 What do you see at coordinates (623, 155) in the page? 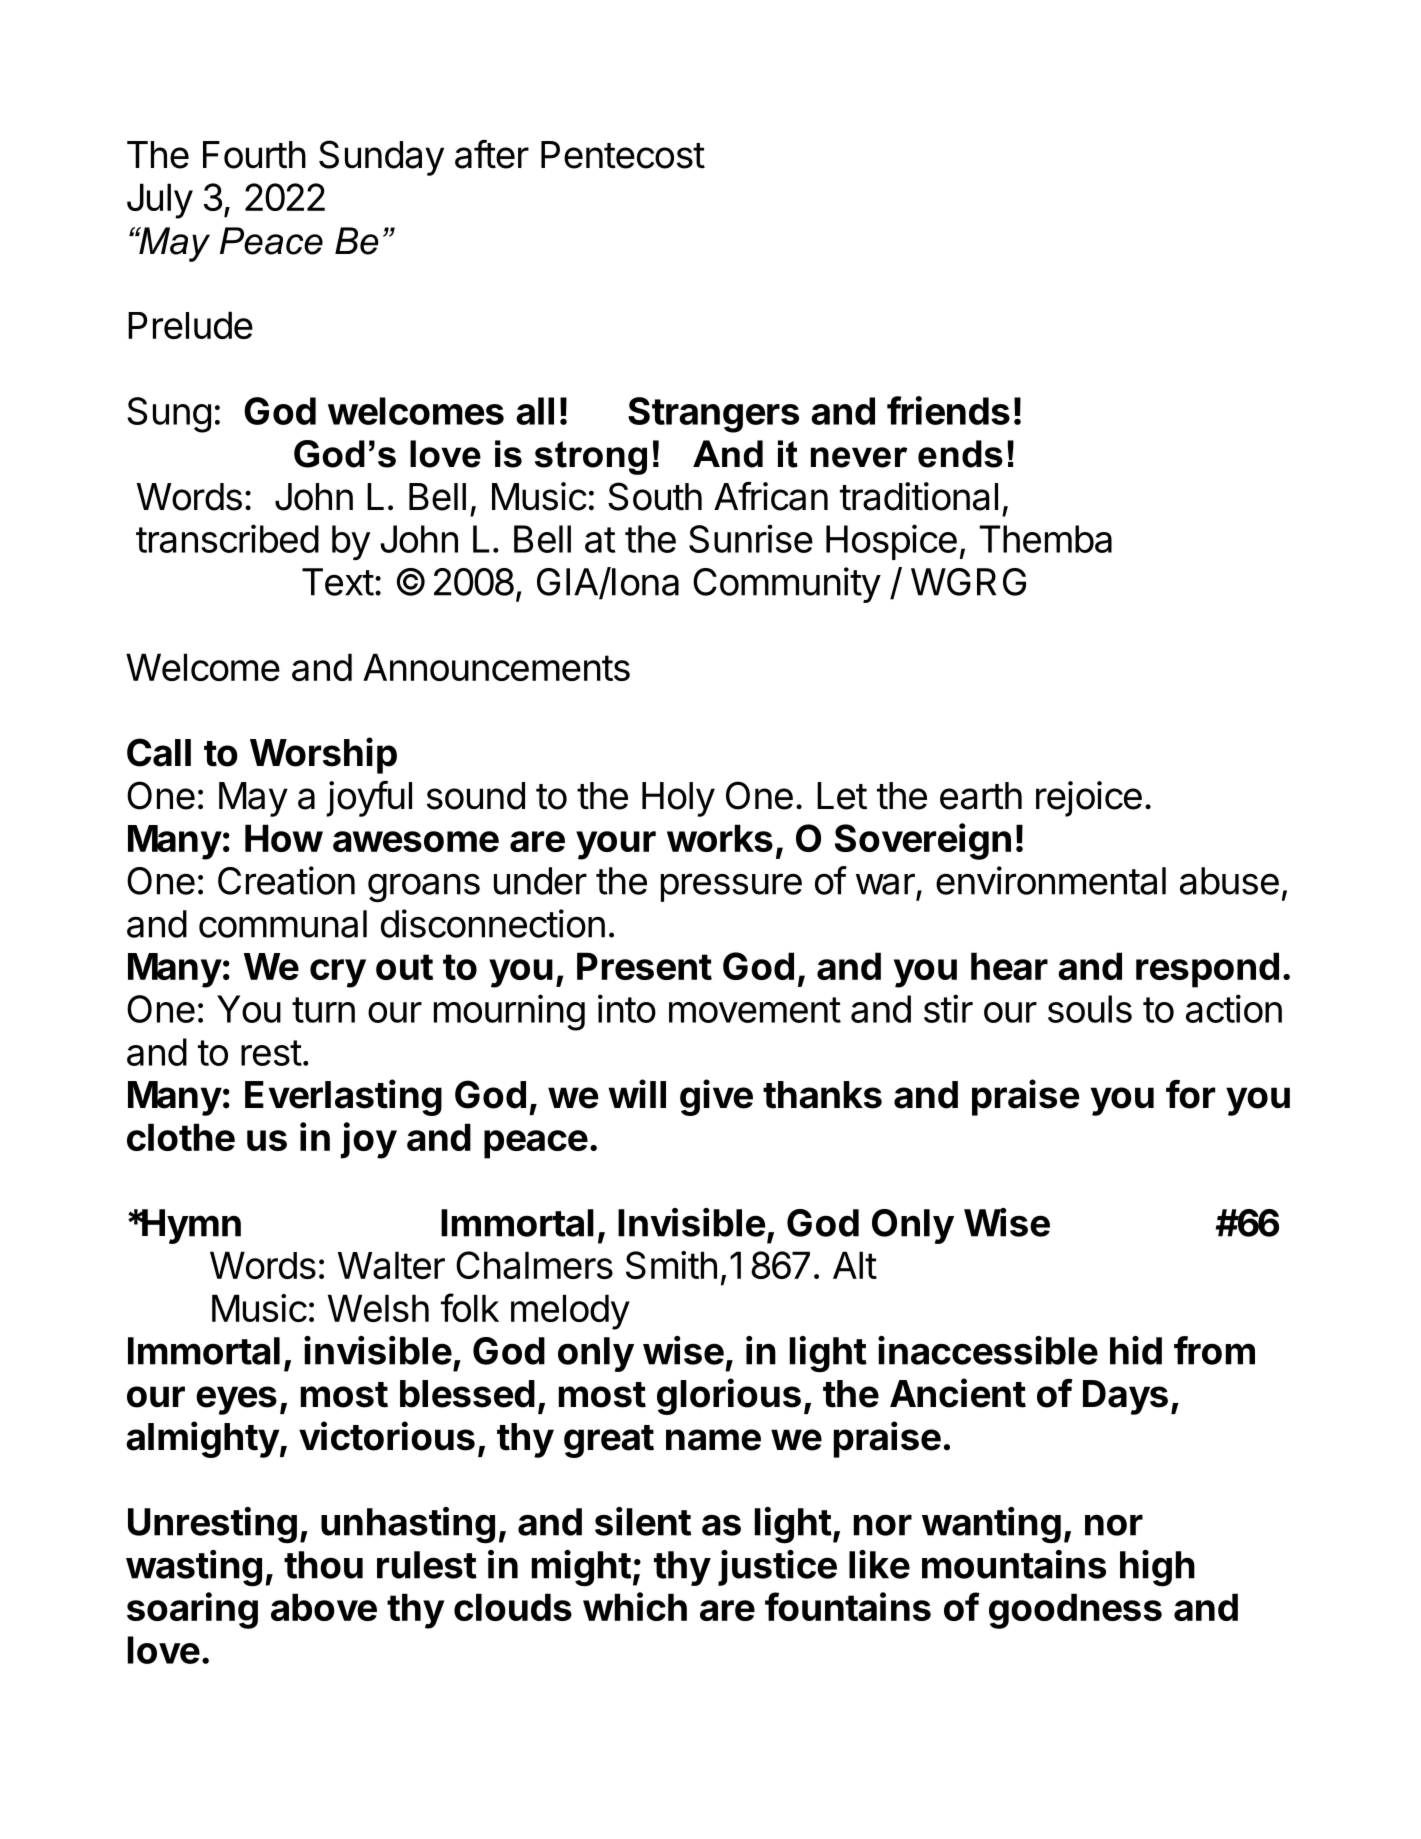
I see `Pentecost` at bounding box center [623, 155].
